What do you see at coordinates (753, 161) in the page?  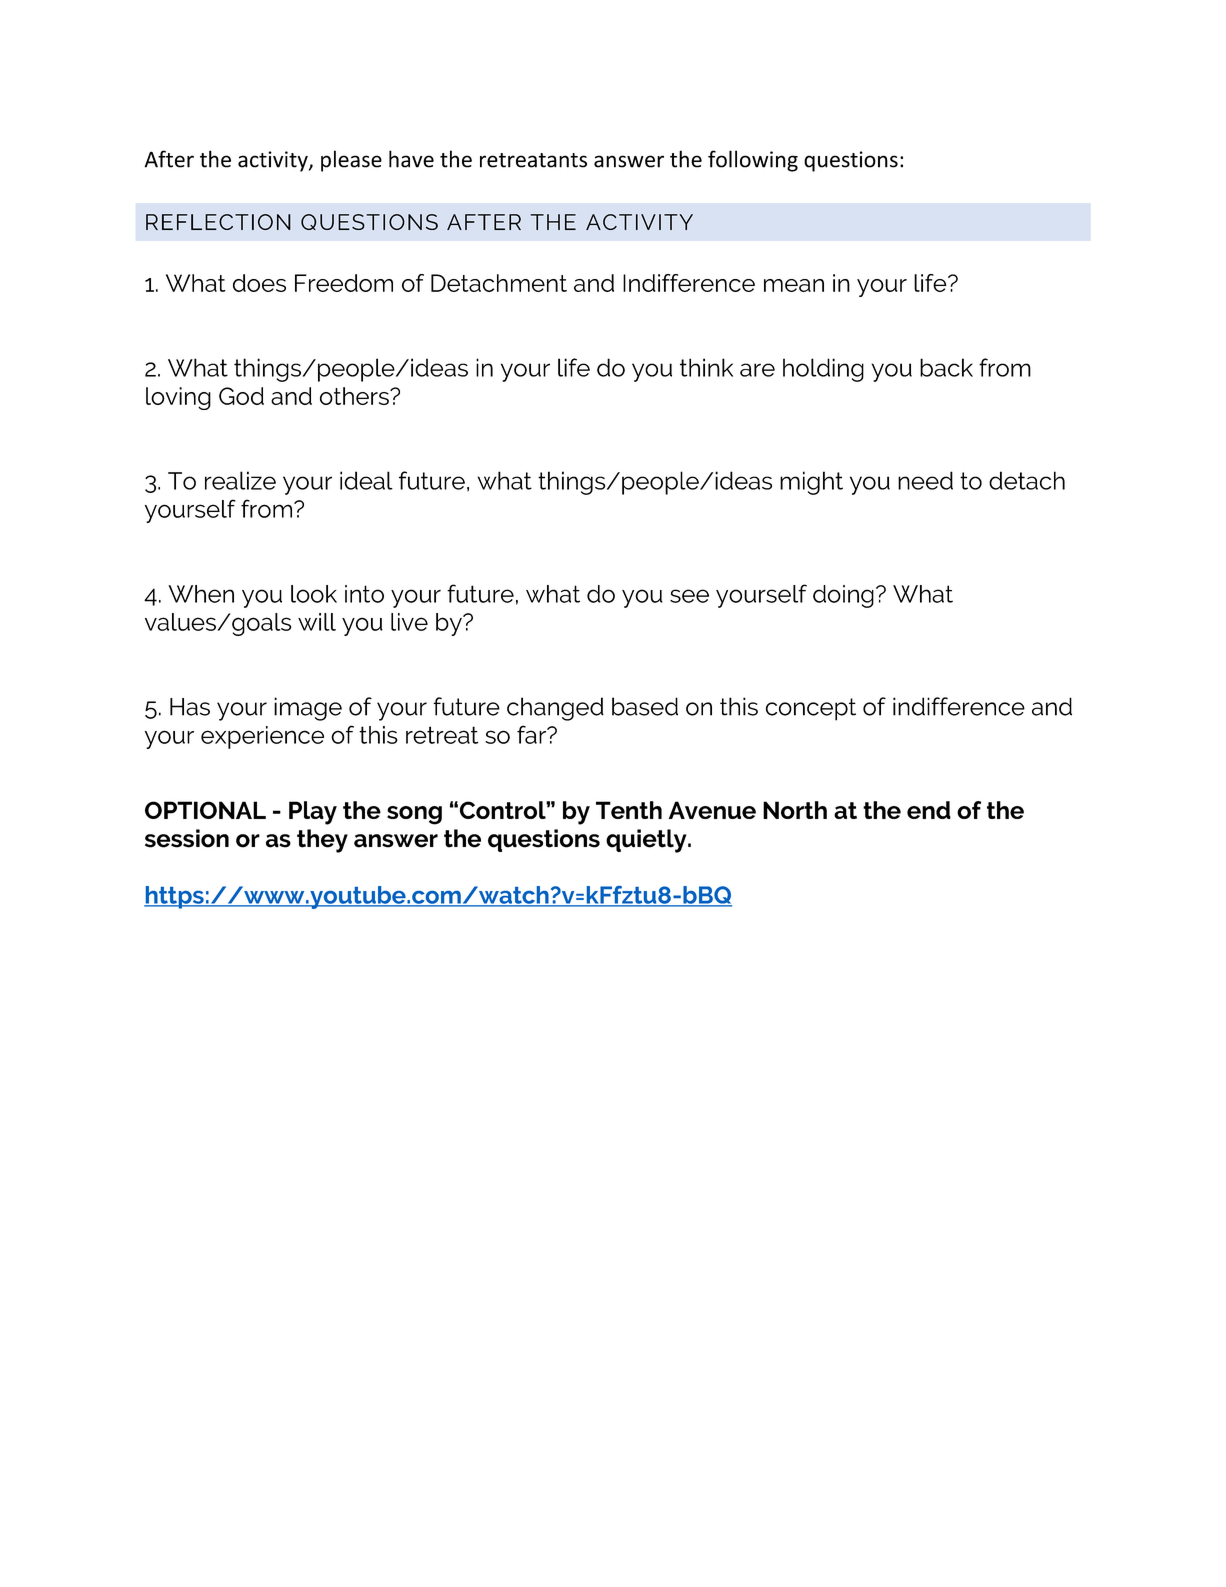 I see `following` at bounding box center [753, 161].
